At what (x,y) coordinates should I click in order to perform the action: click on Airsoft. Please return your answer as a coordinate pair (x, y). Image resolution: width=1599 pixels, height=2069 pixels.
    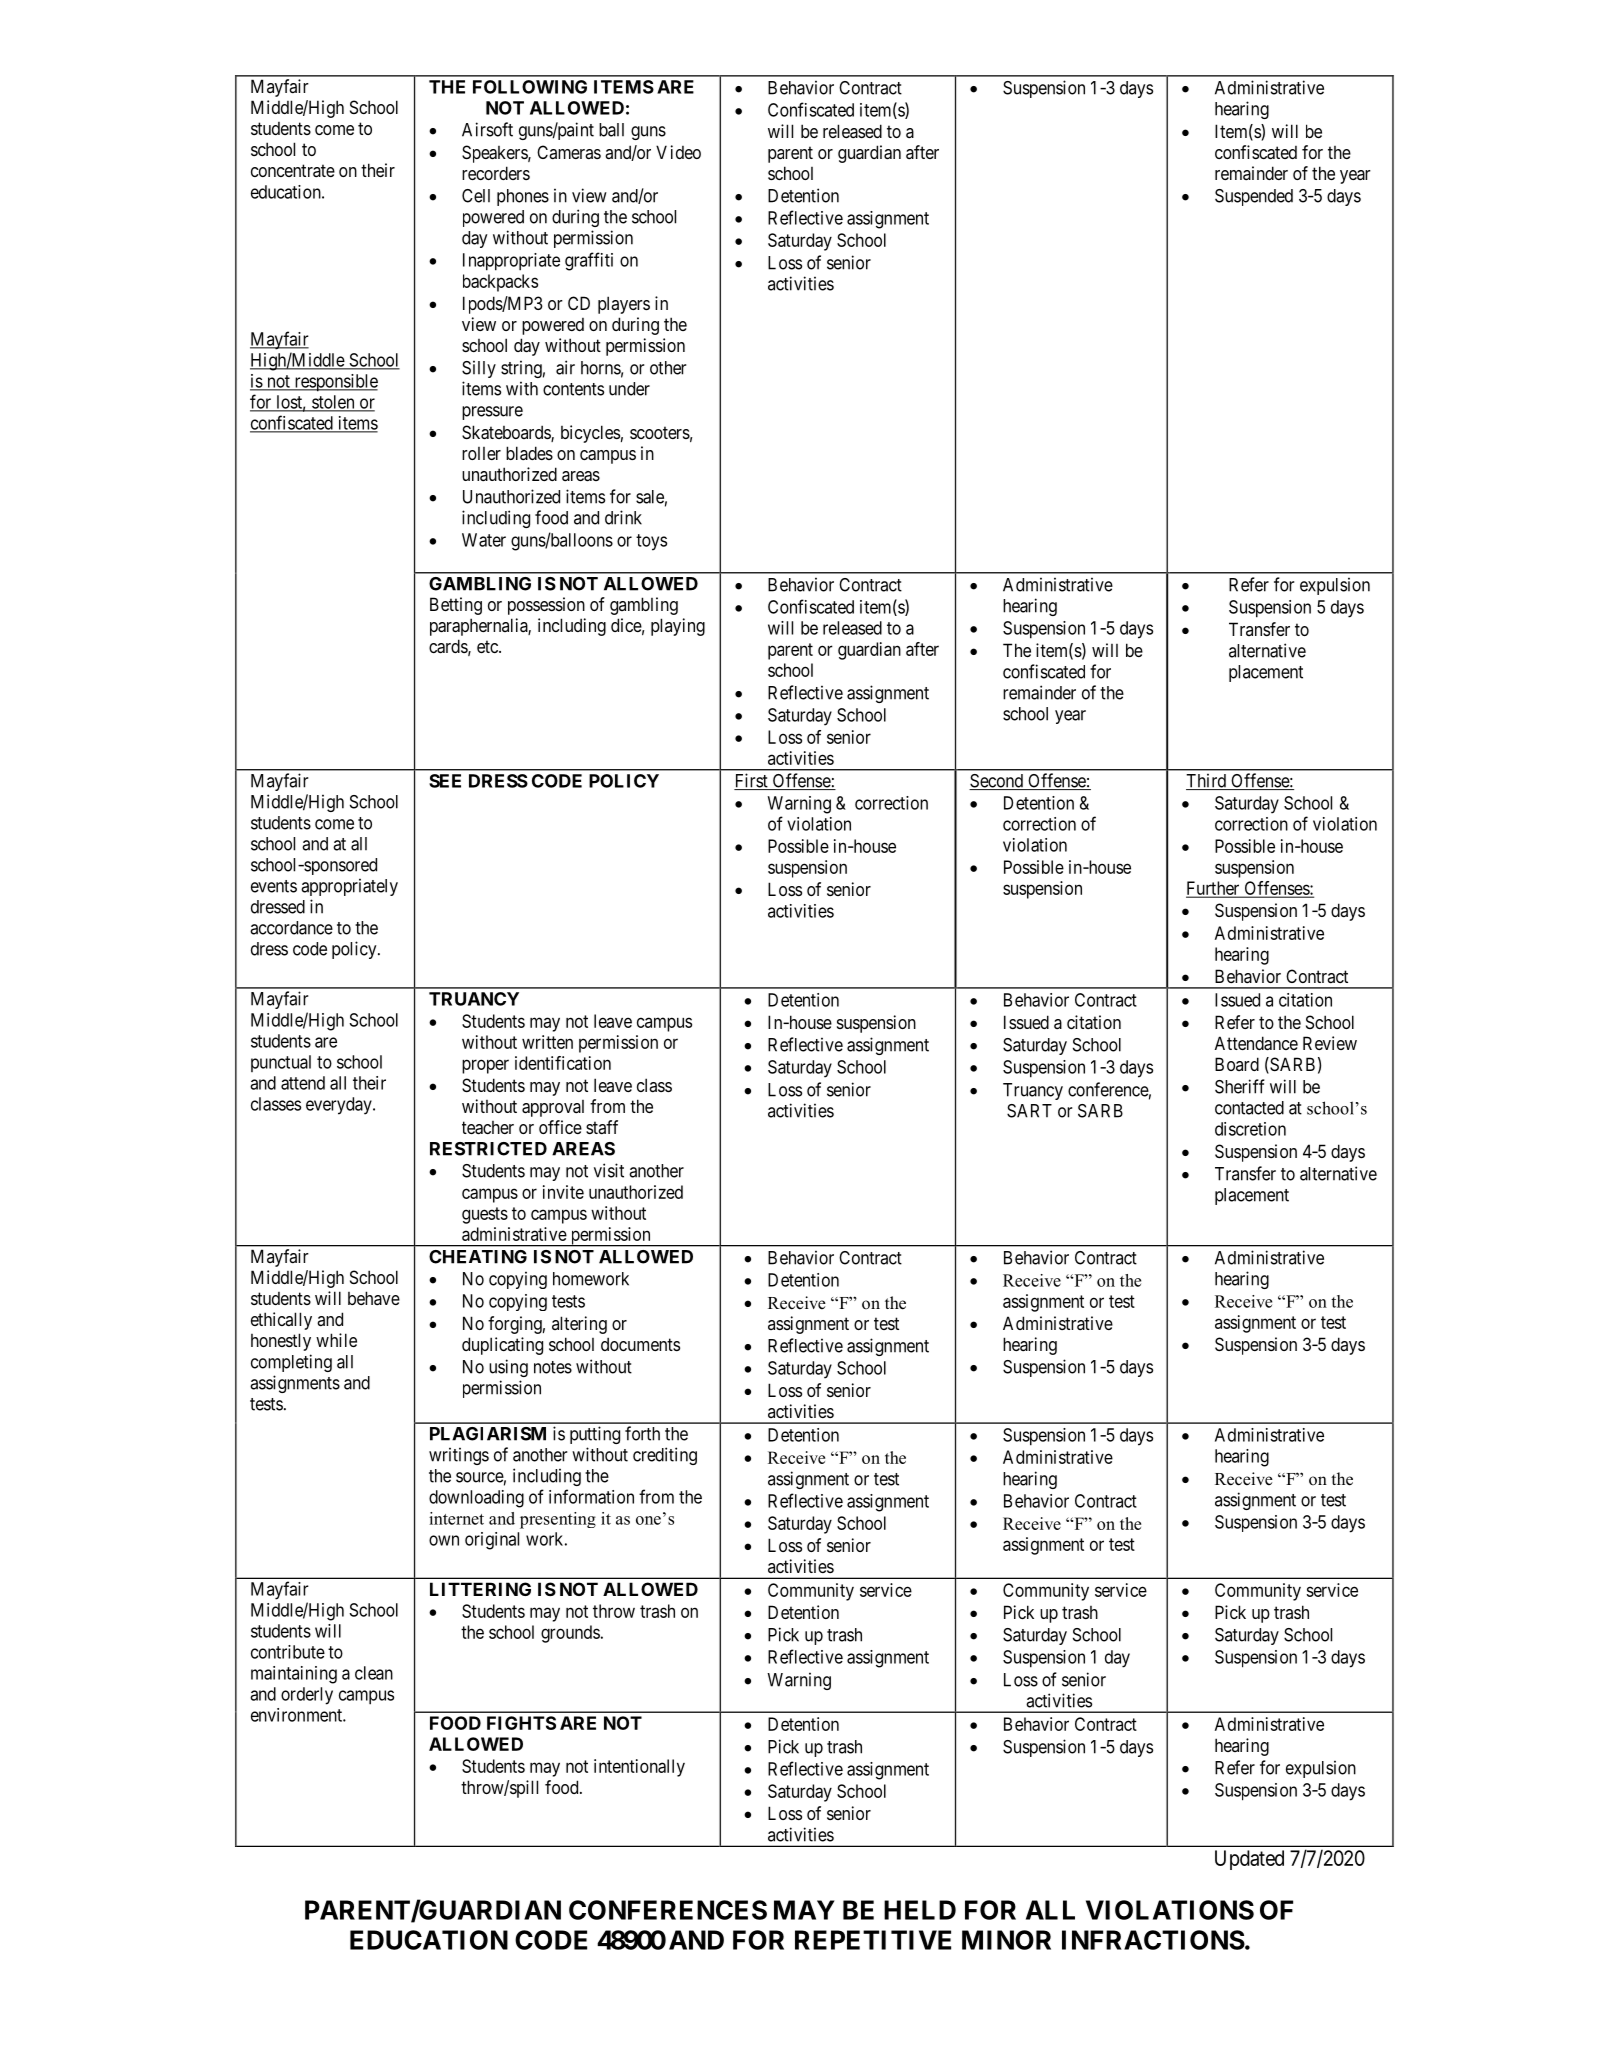
    Looking at the image, I should click on (487, 129).
